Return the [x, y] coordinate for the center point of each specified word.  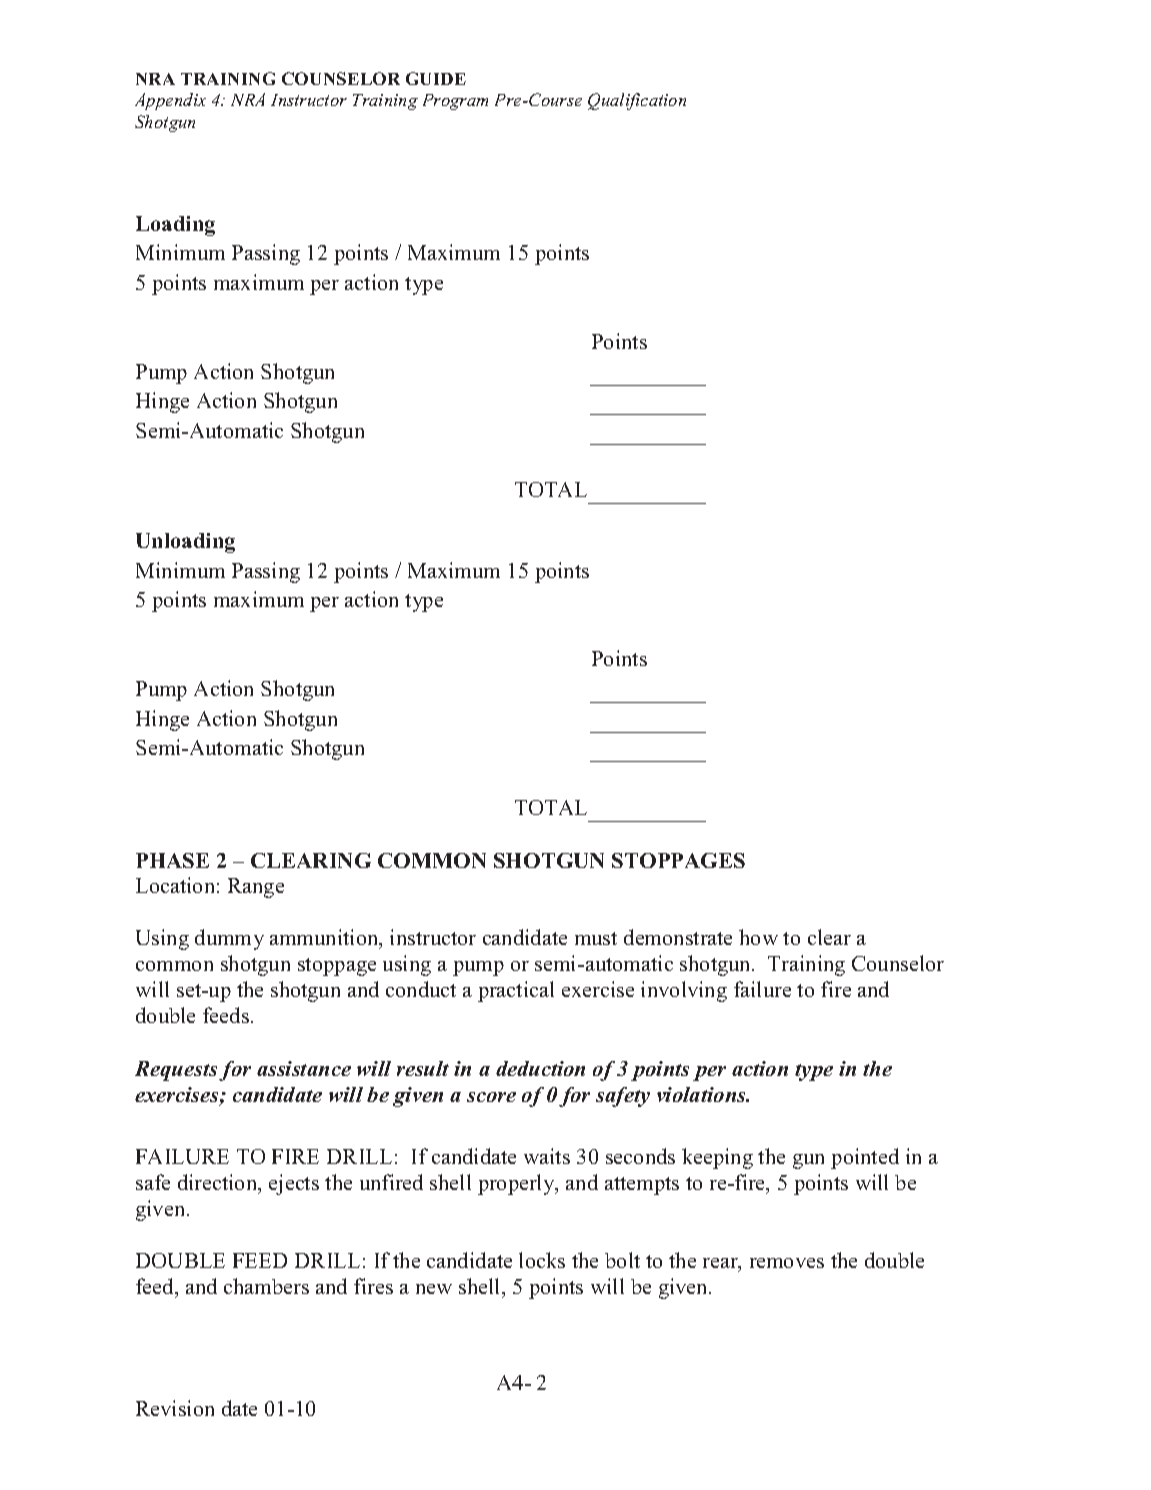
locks [542, 1260]
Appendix [170, 101]
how [758, 937]
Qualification [637, 101]
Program [455, 102]
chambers [266, 1286]
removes [787, 1263]
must [596, 938]
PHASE [172, 860]
